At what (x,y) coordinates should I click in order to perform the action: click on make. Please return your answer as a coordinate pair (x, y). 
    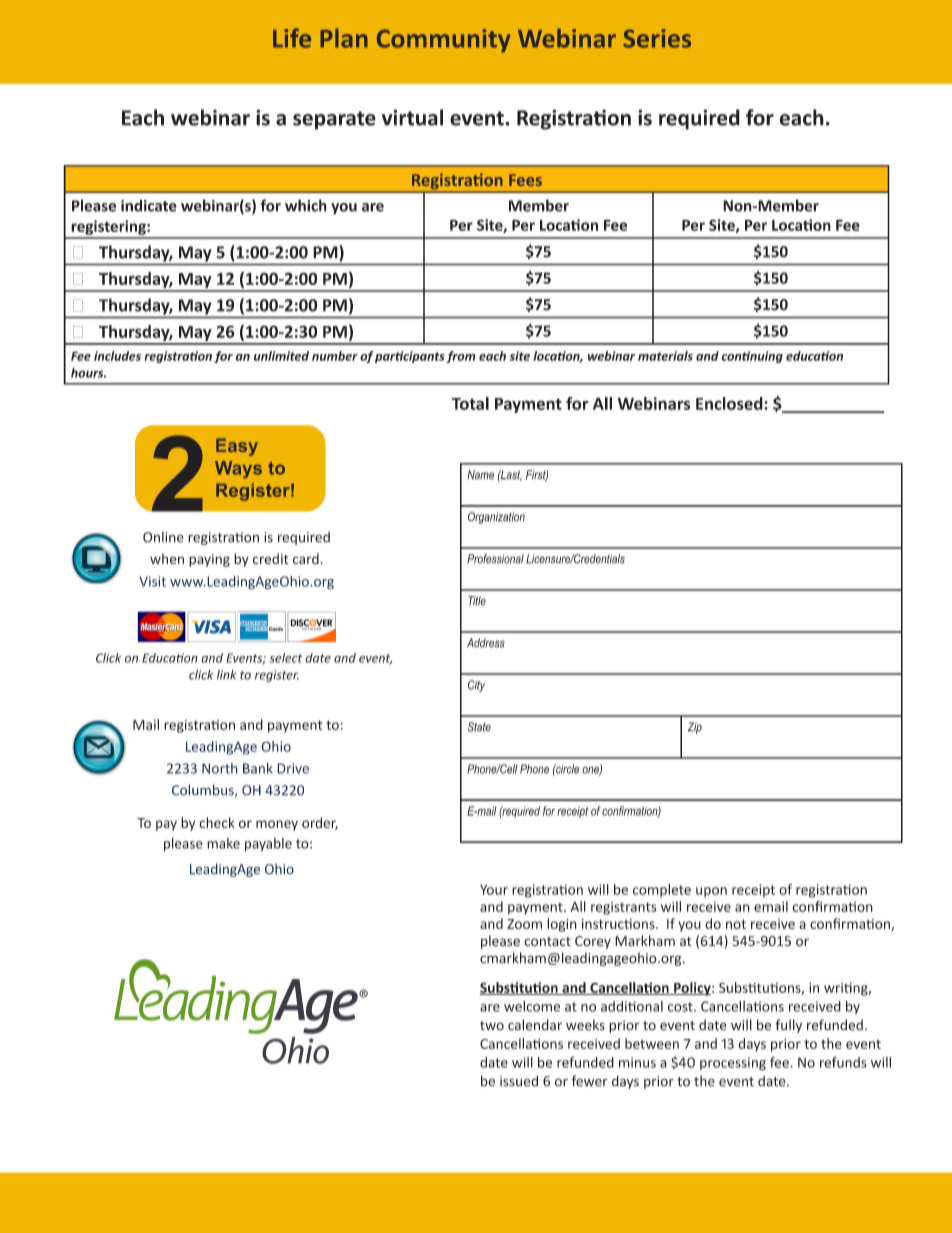
    Looking at the image, I should click on (223, 843).
